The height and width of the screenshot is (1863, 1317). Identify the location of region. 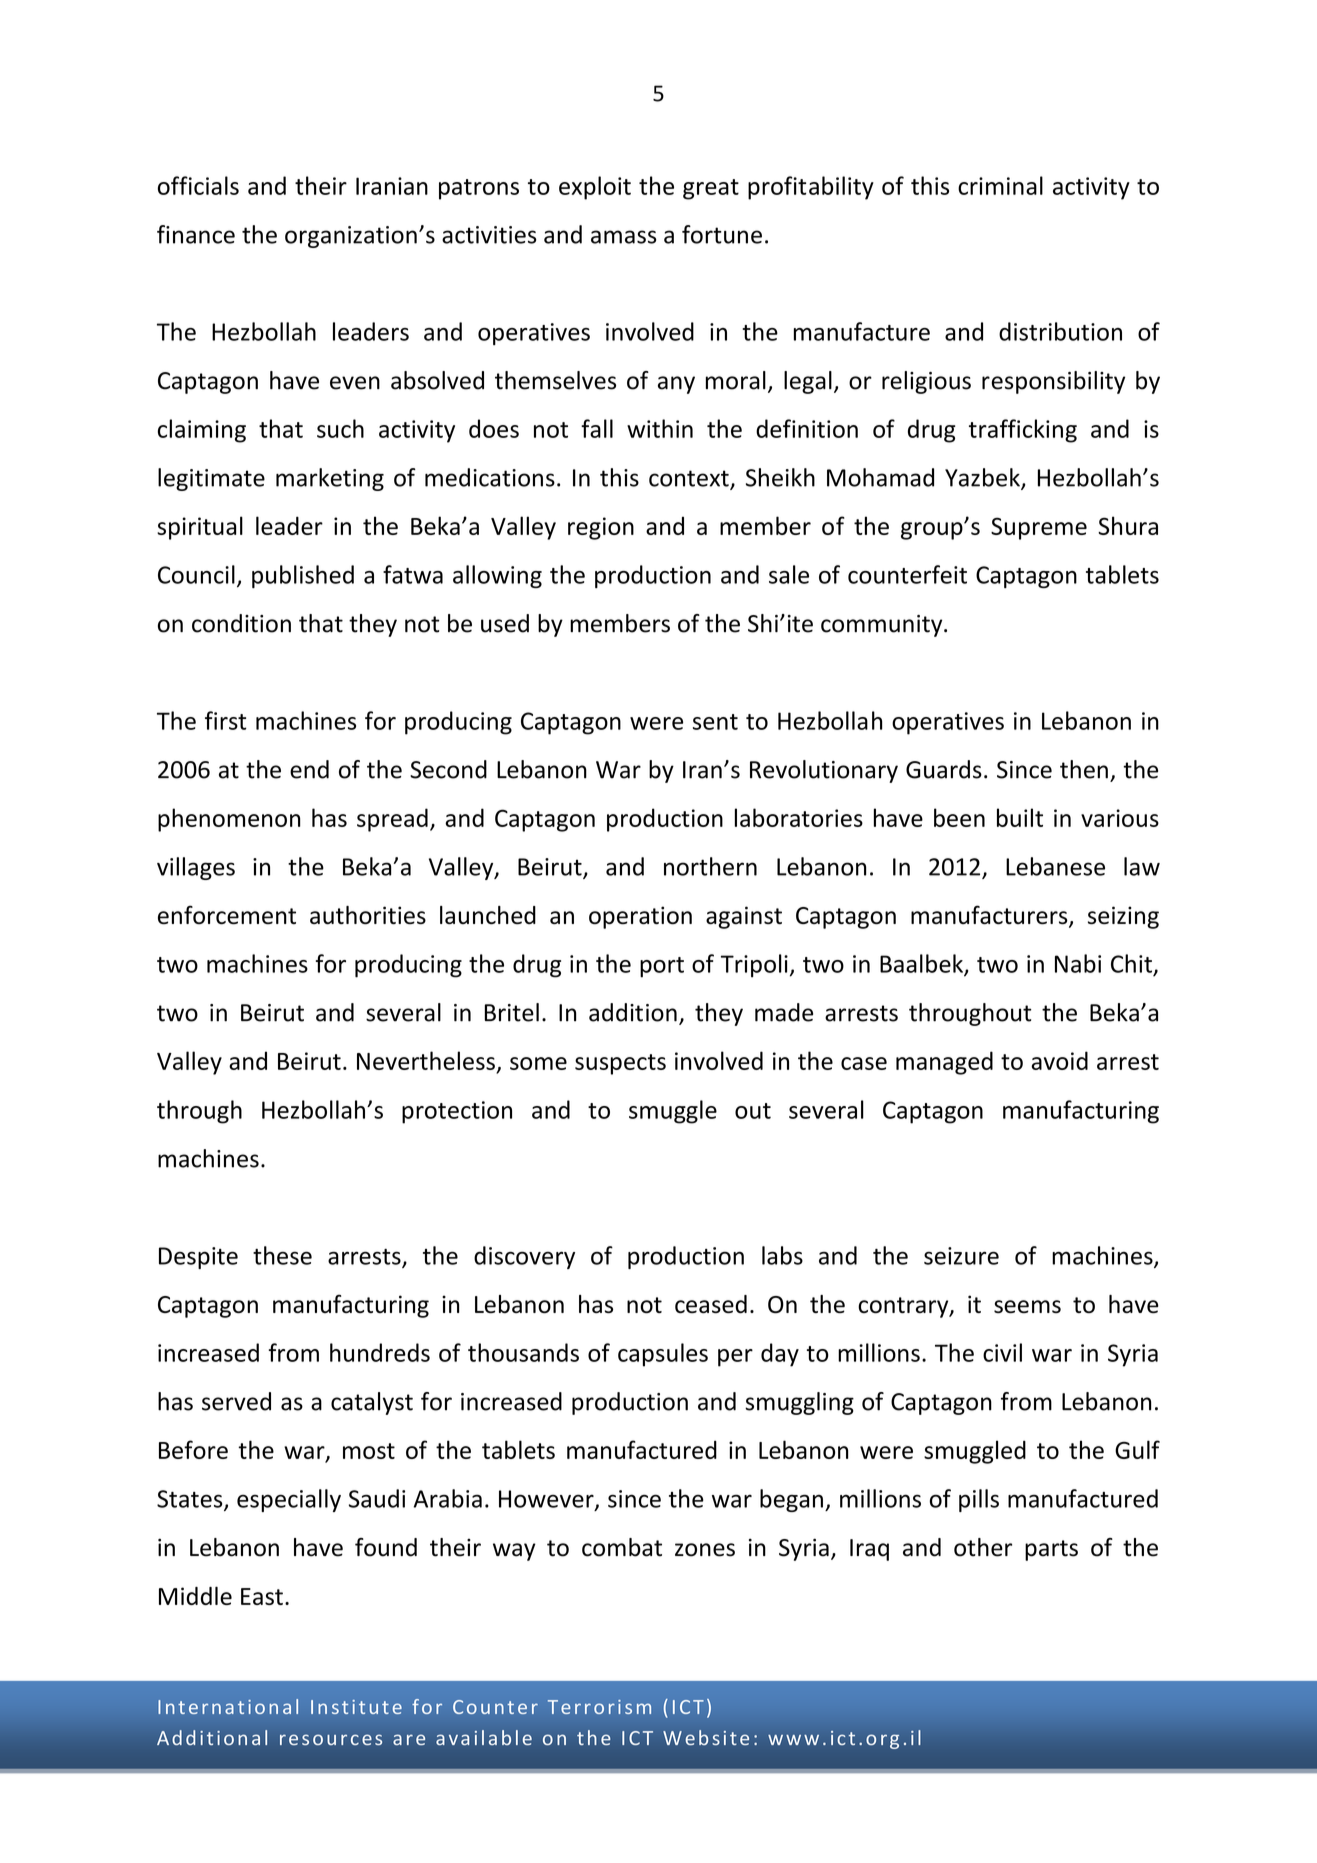
(601, 528).
